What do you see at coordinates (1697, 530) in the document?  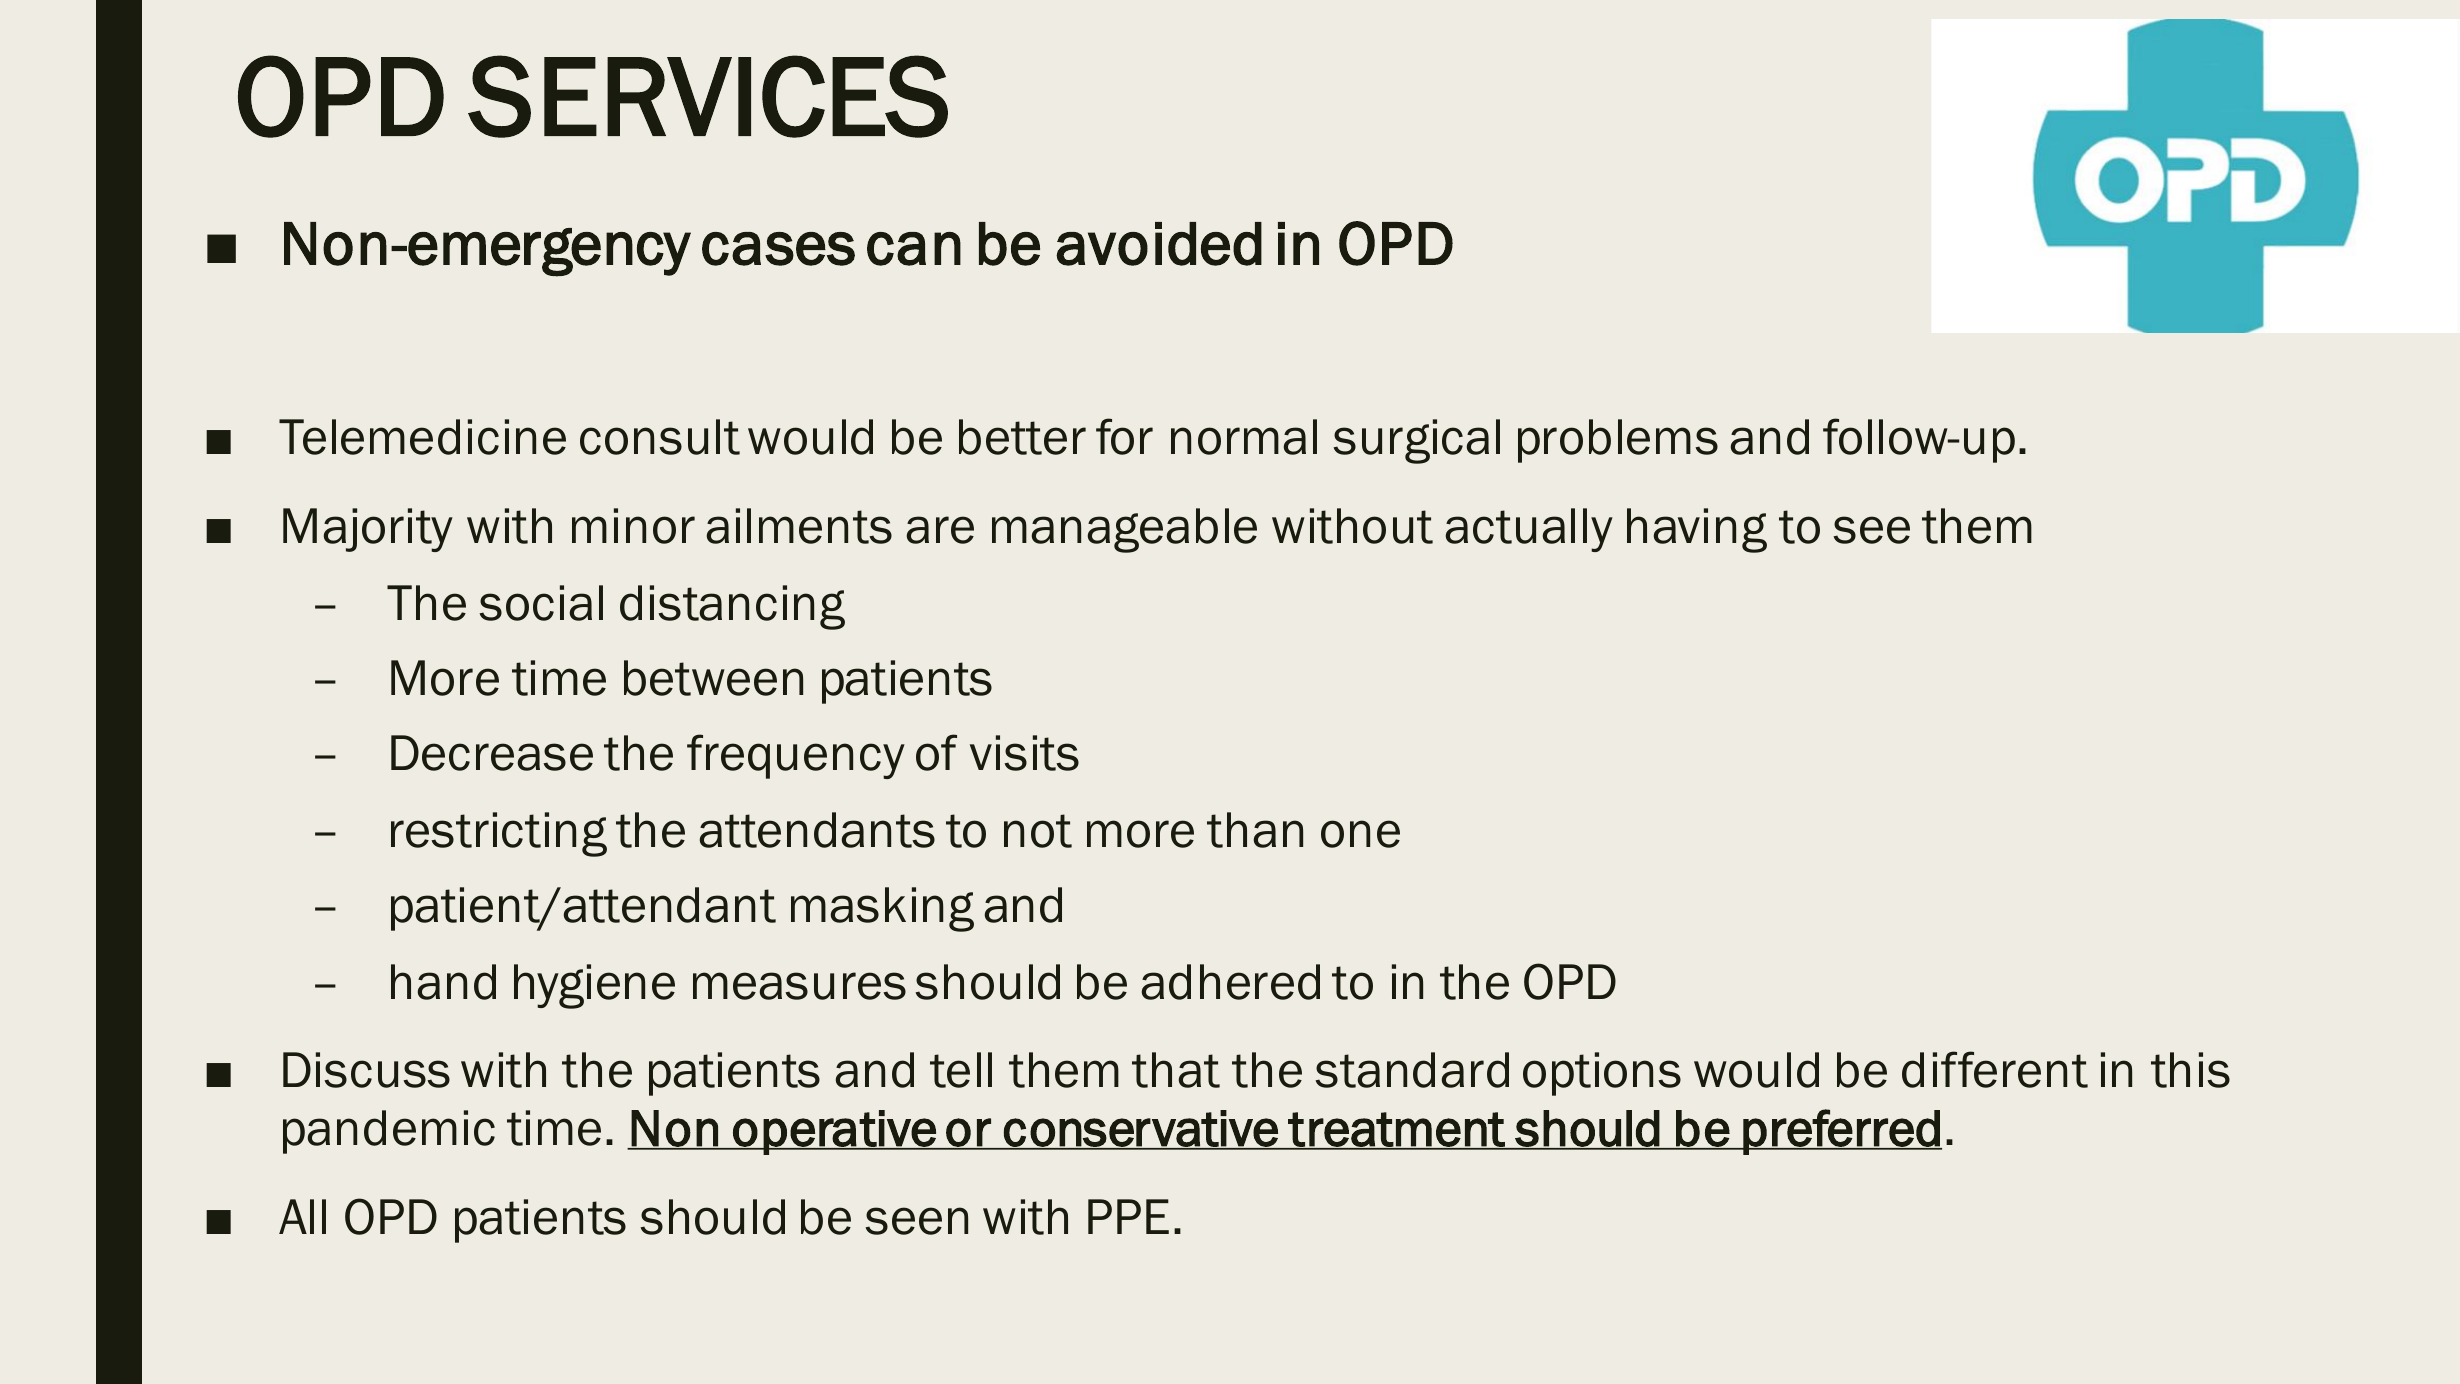 I see `having` at bounding box center [1697, 530].
